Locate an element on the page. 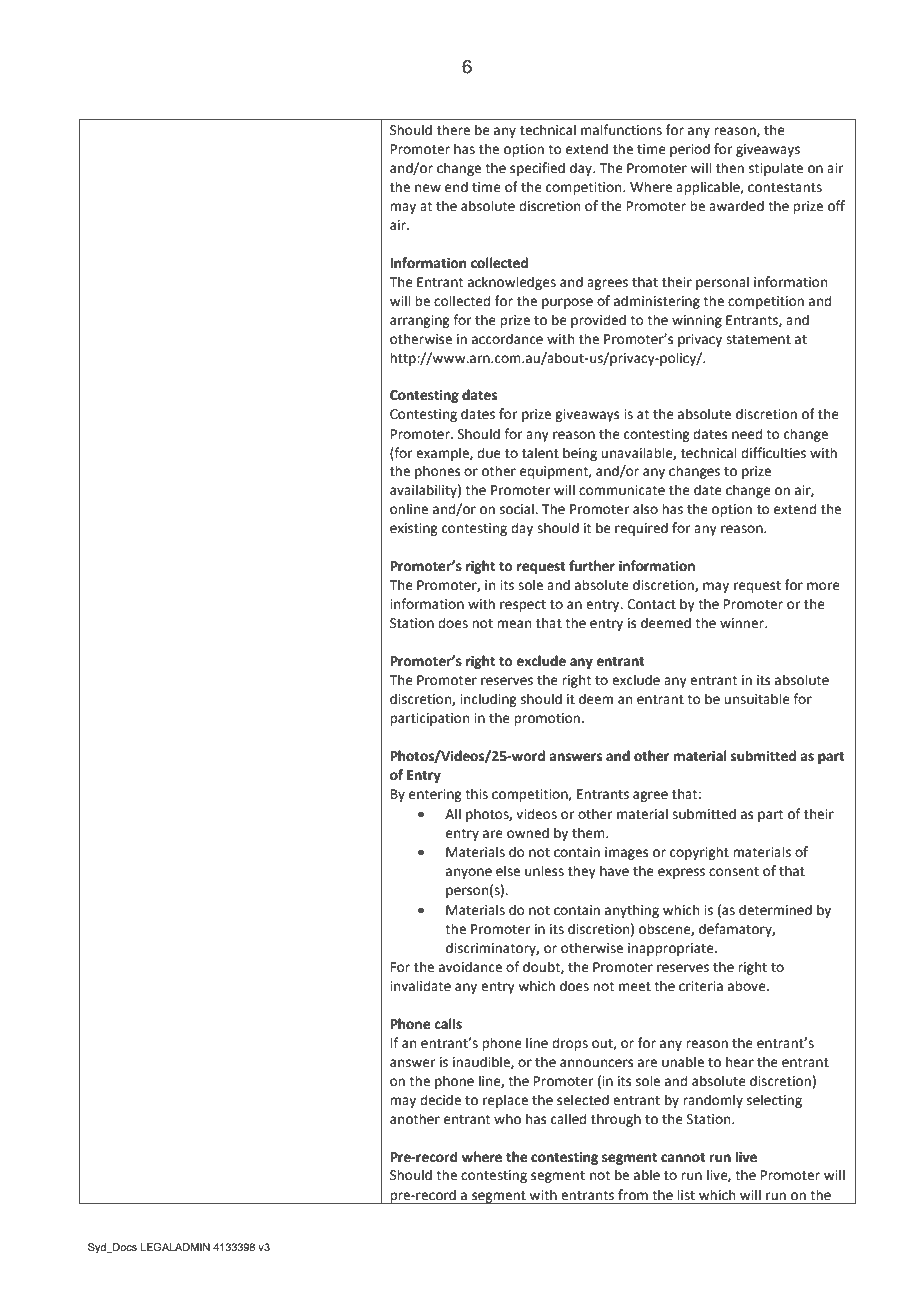 The height and width of the image is (1308, 924). difficulties is located at coordinates (773, 453).
